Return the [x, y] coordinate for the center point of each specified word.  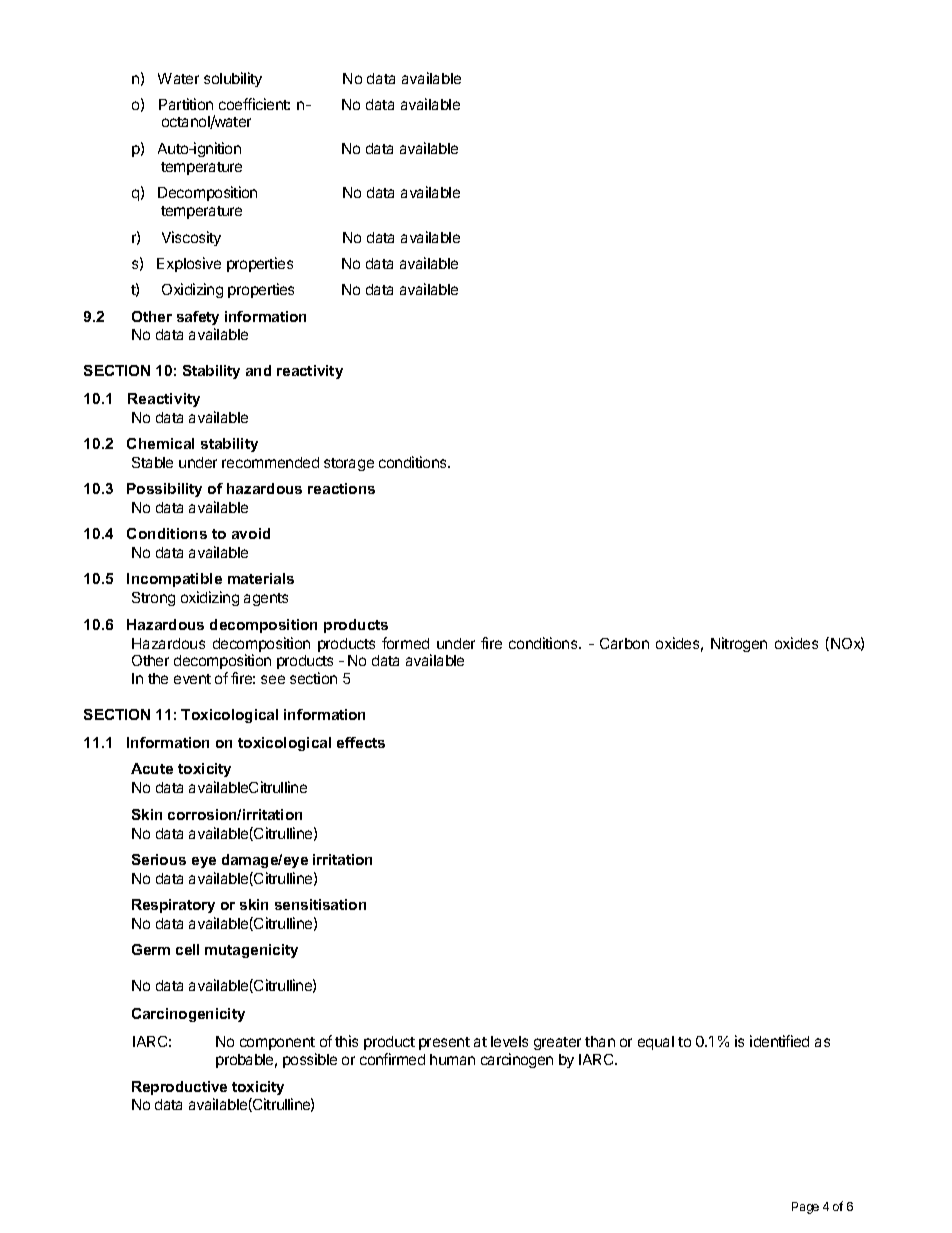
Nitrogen [739, 644]
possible [310, 1060]
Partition [186, 104]
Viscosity [191, 238]
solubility [233, 79]
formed [405, 643]
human [452, 1059]
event [192, 679]
